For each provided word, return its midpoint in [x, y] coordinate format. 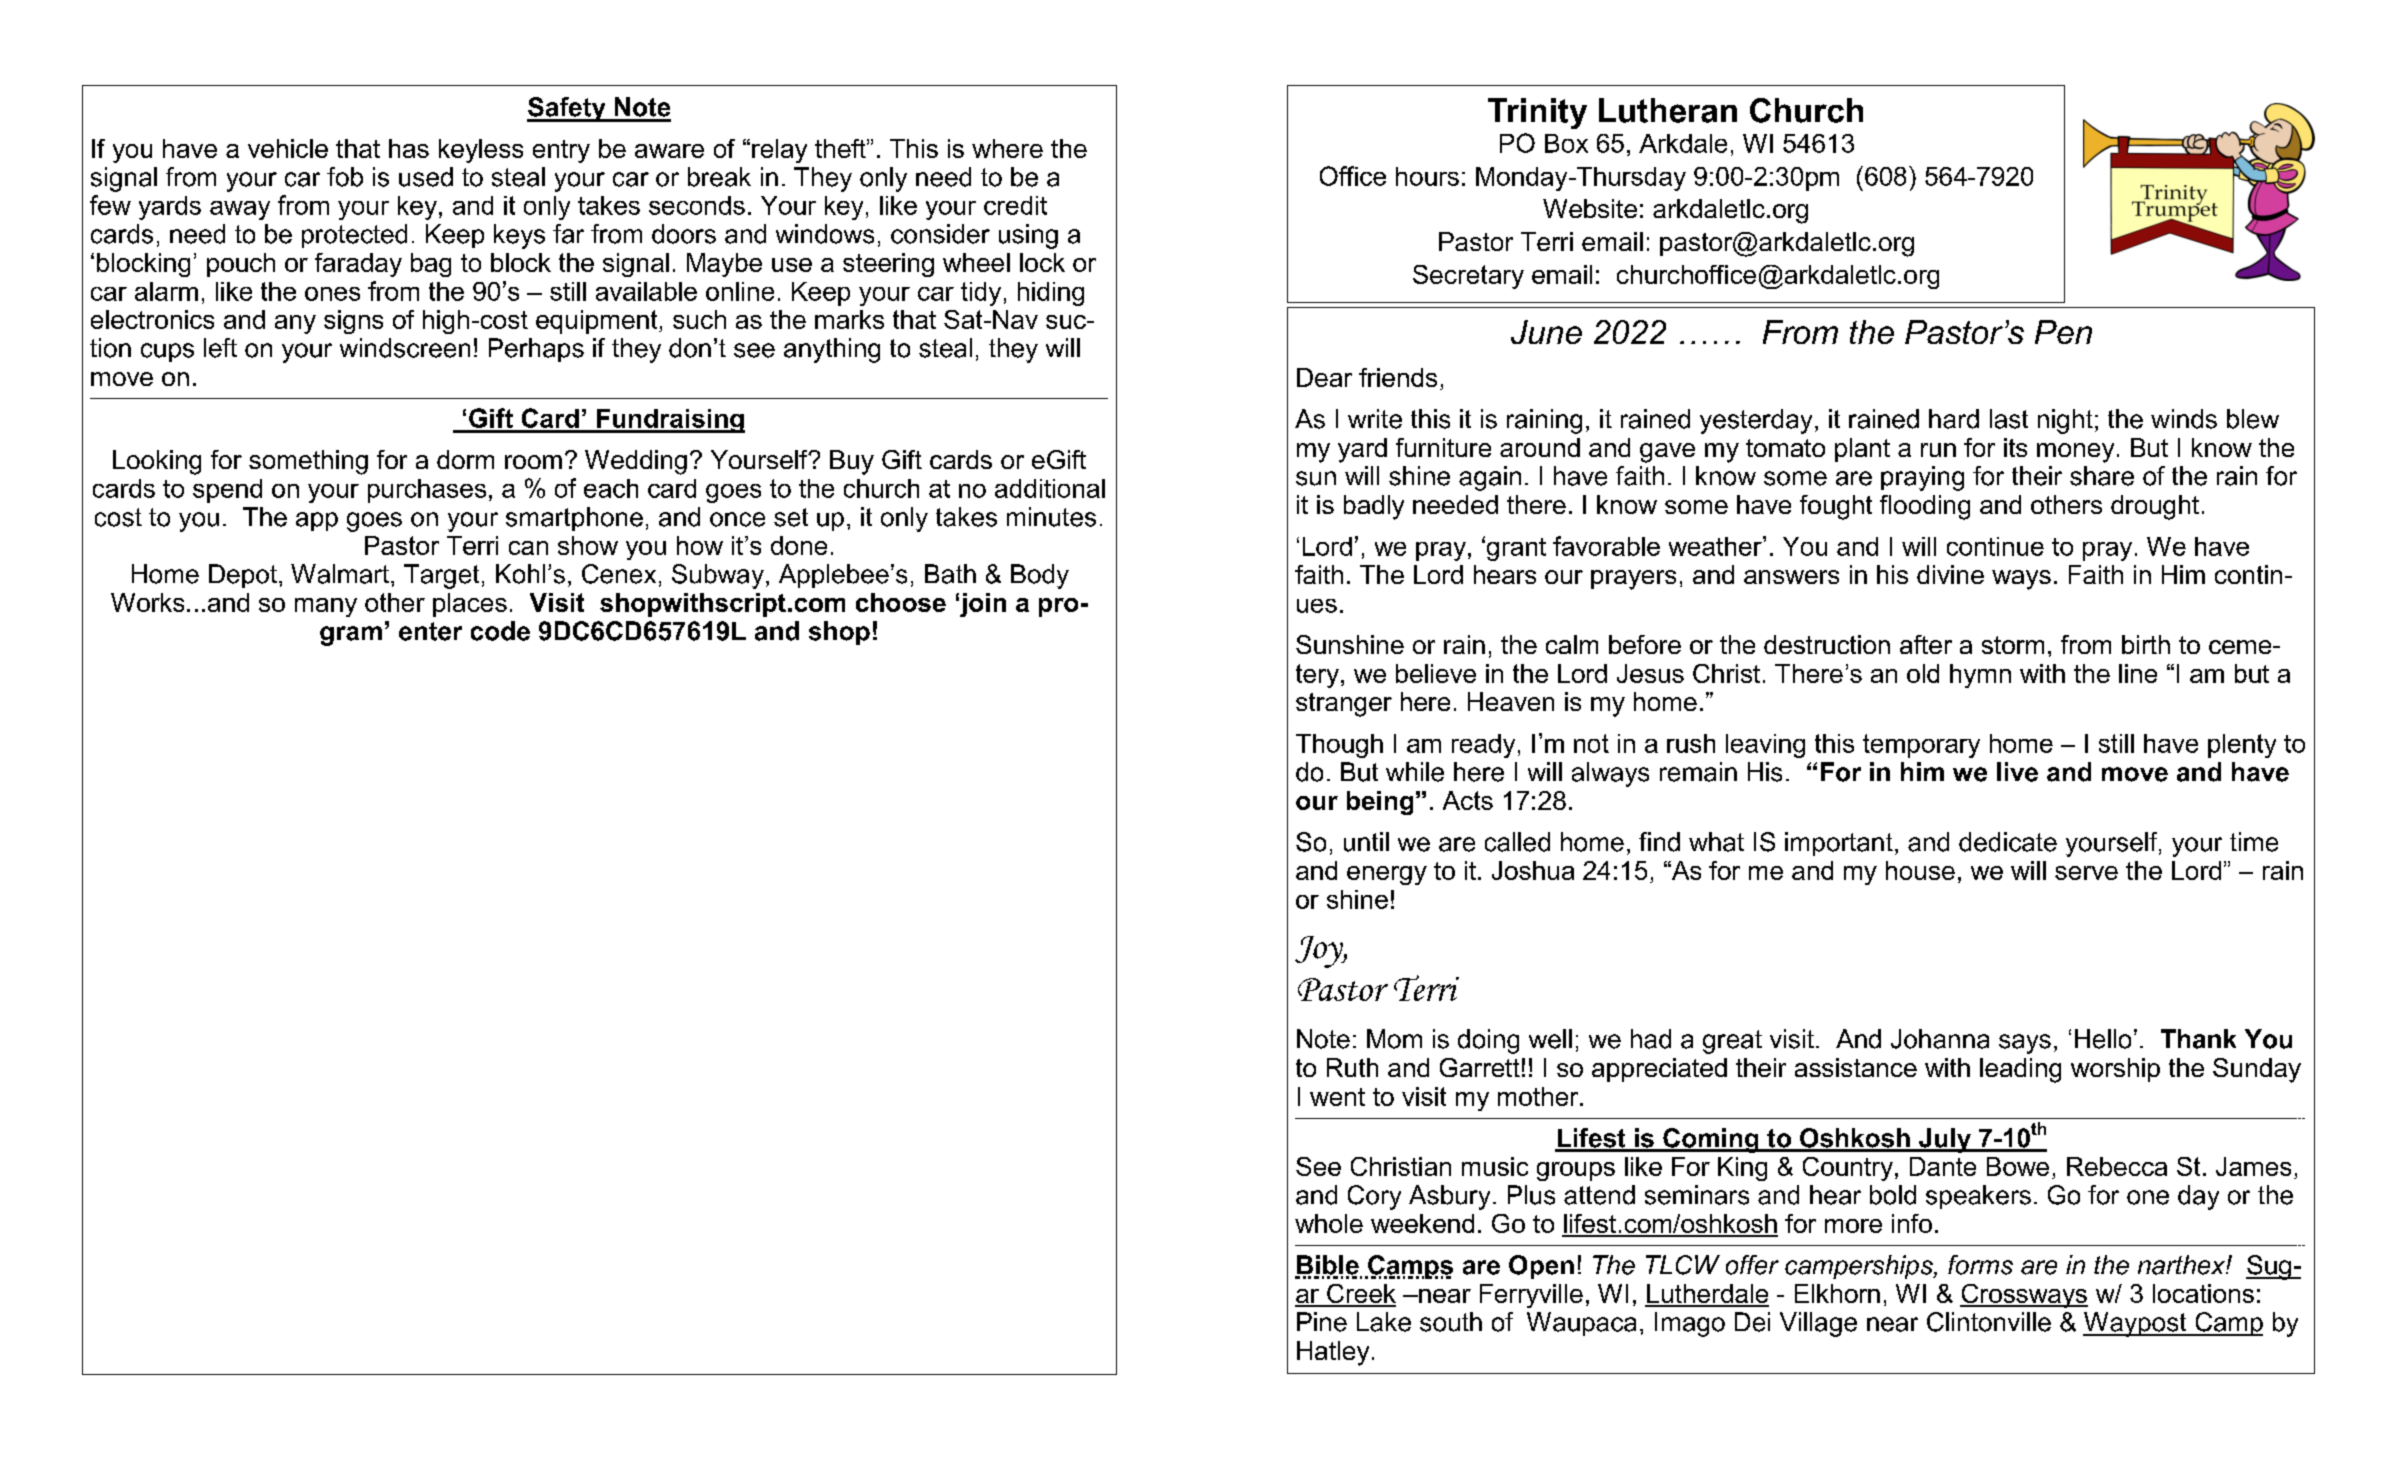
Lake [1384, 1322]
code [500, 631]
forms [1980, 1265]
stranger [1344, 705]
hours [1427, 176]
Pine [1322, 1322]
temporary [1921, 746]
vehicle [288, 148]
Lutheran [1668, 110]
